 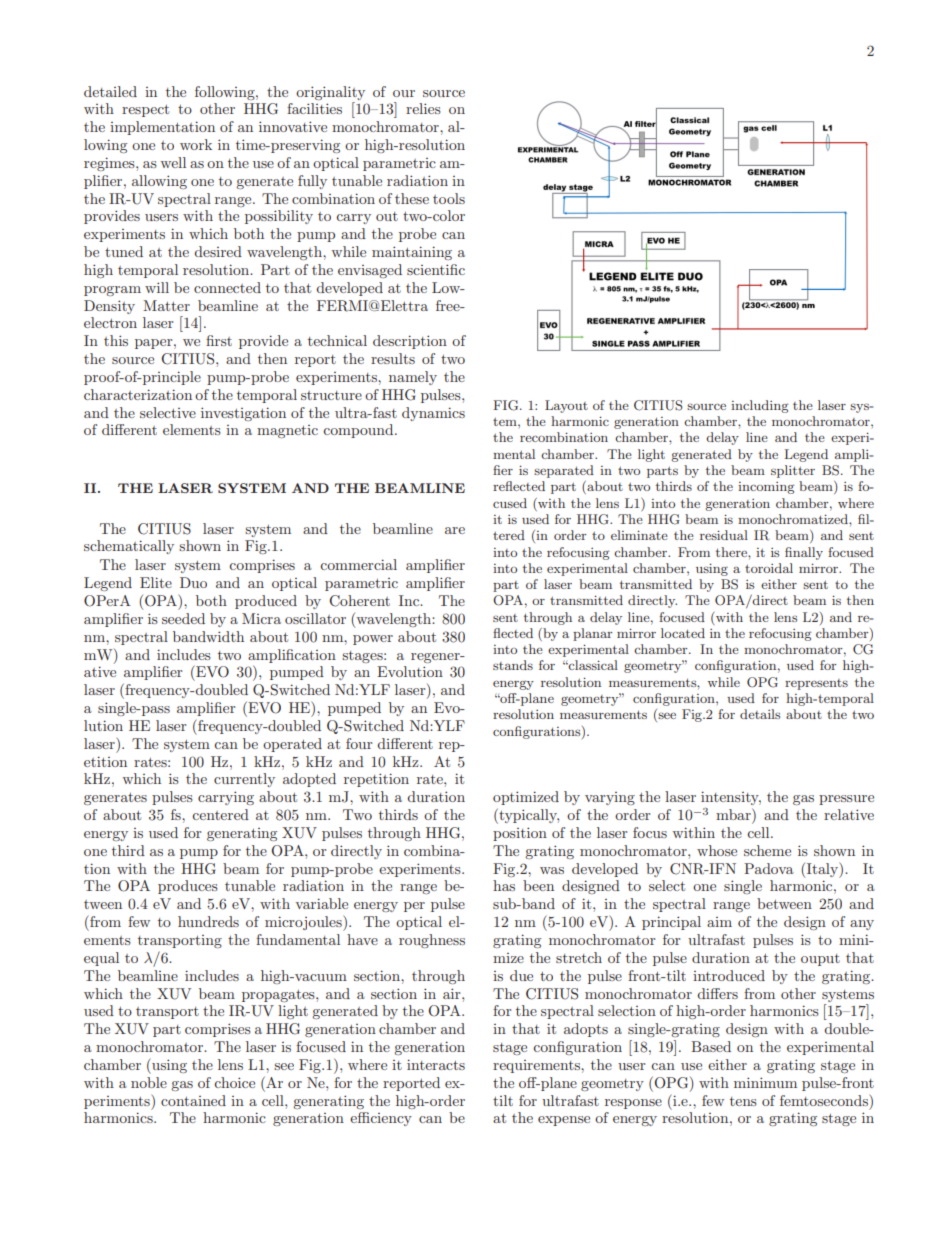 I want to click on including, so click(x=760, y=406).
